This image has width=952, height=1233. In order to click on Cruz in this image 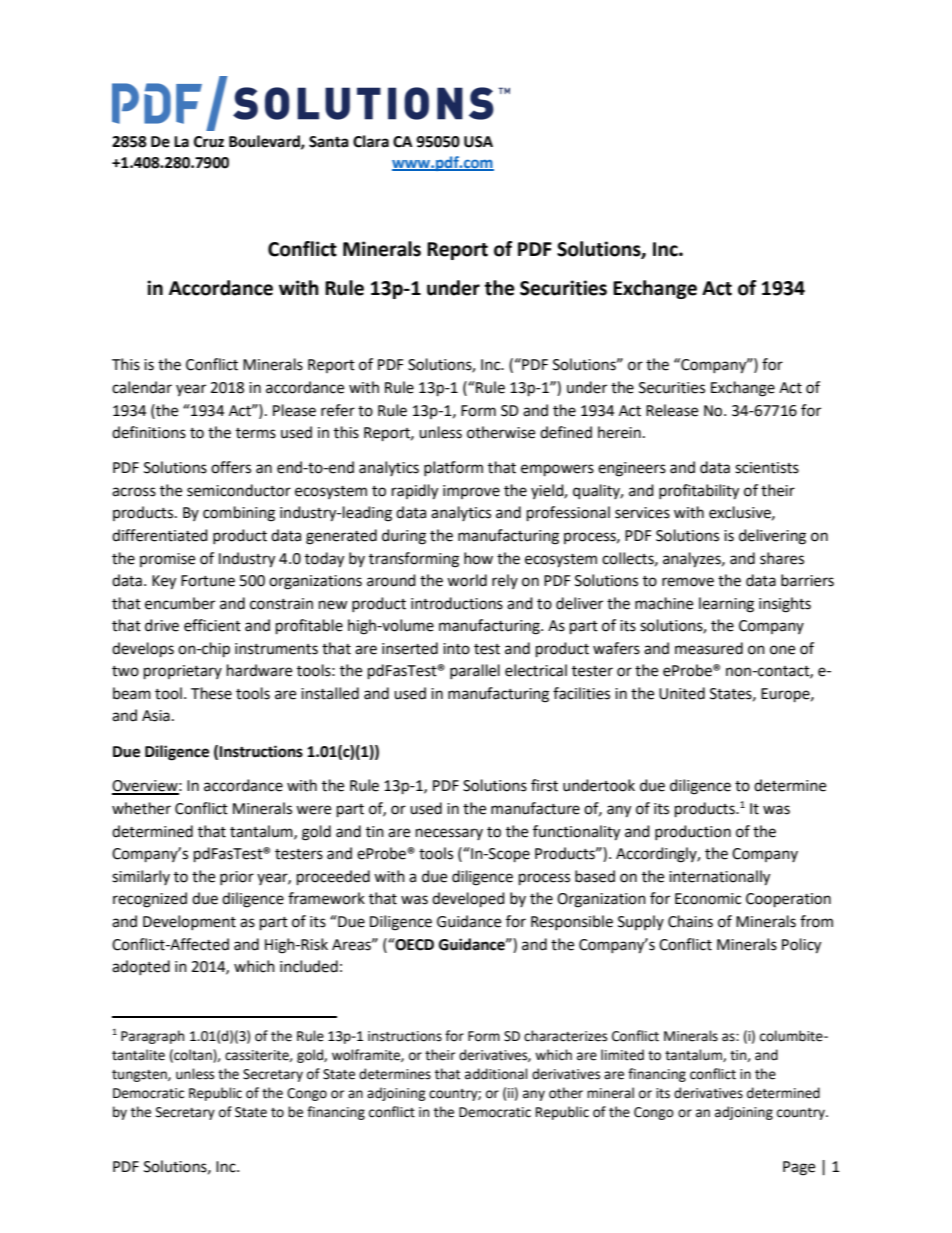, I will do `click(209, 142)`.
